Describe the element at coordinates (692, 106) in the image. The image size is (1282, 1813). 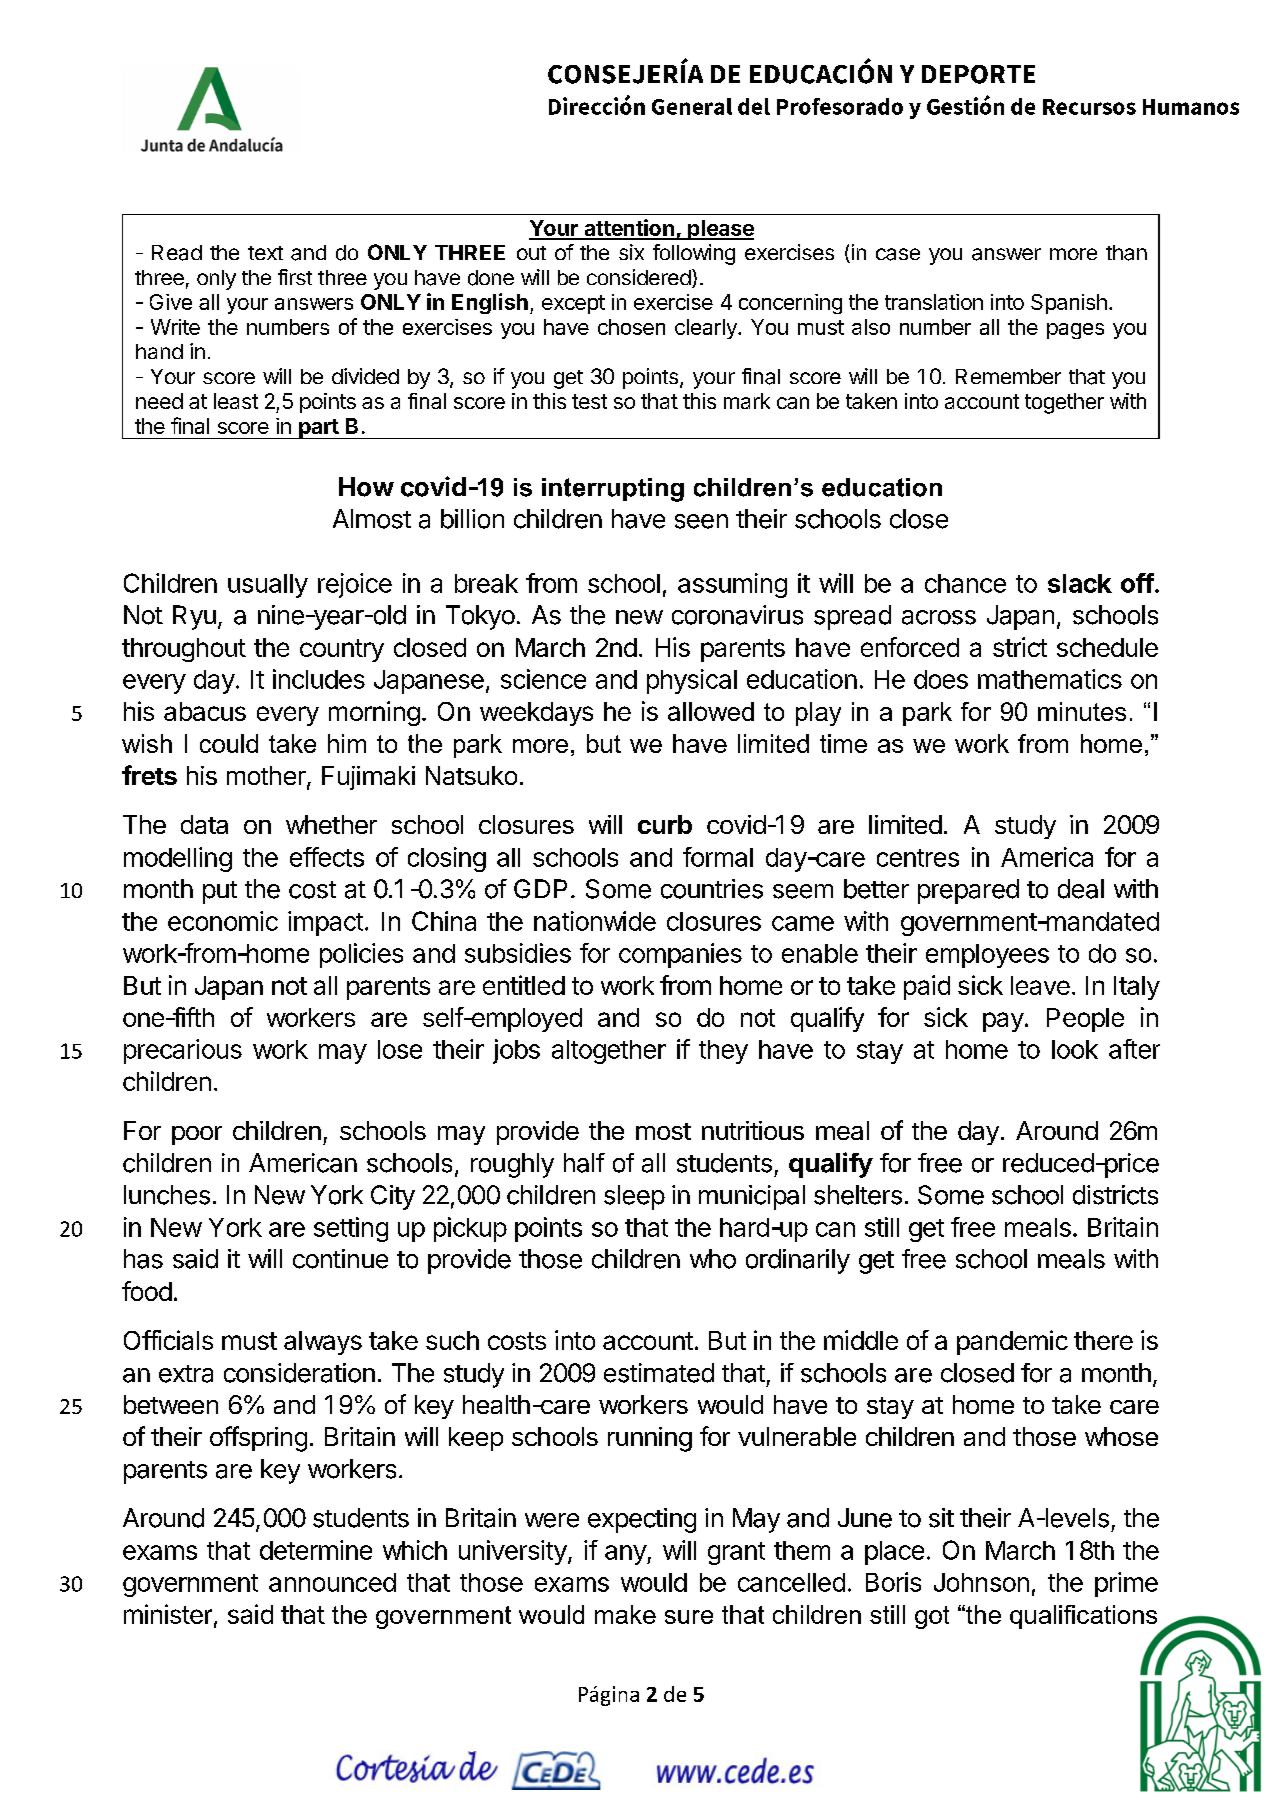
I see `General` at that location.
